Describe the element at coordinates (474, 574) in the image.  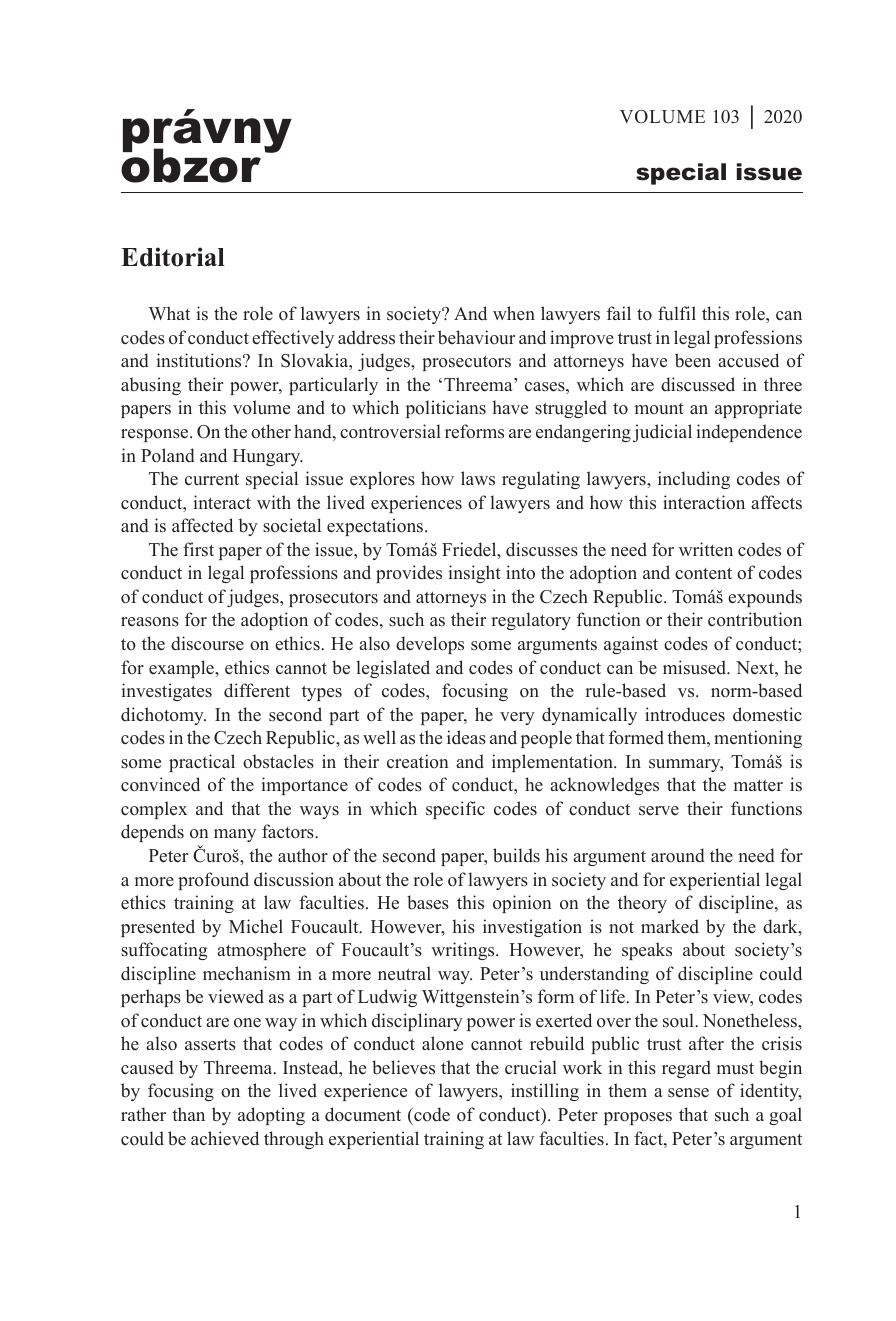
I see `insight` at that location.
